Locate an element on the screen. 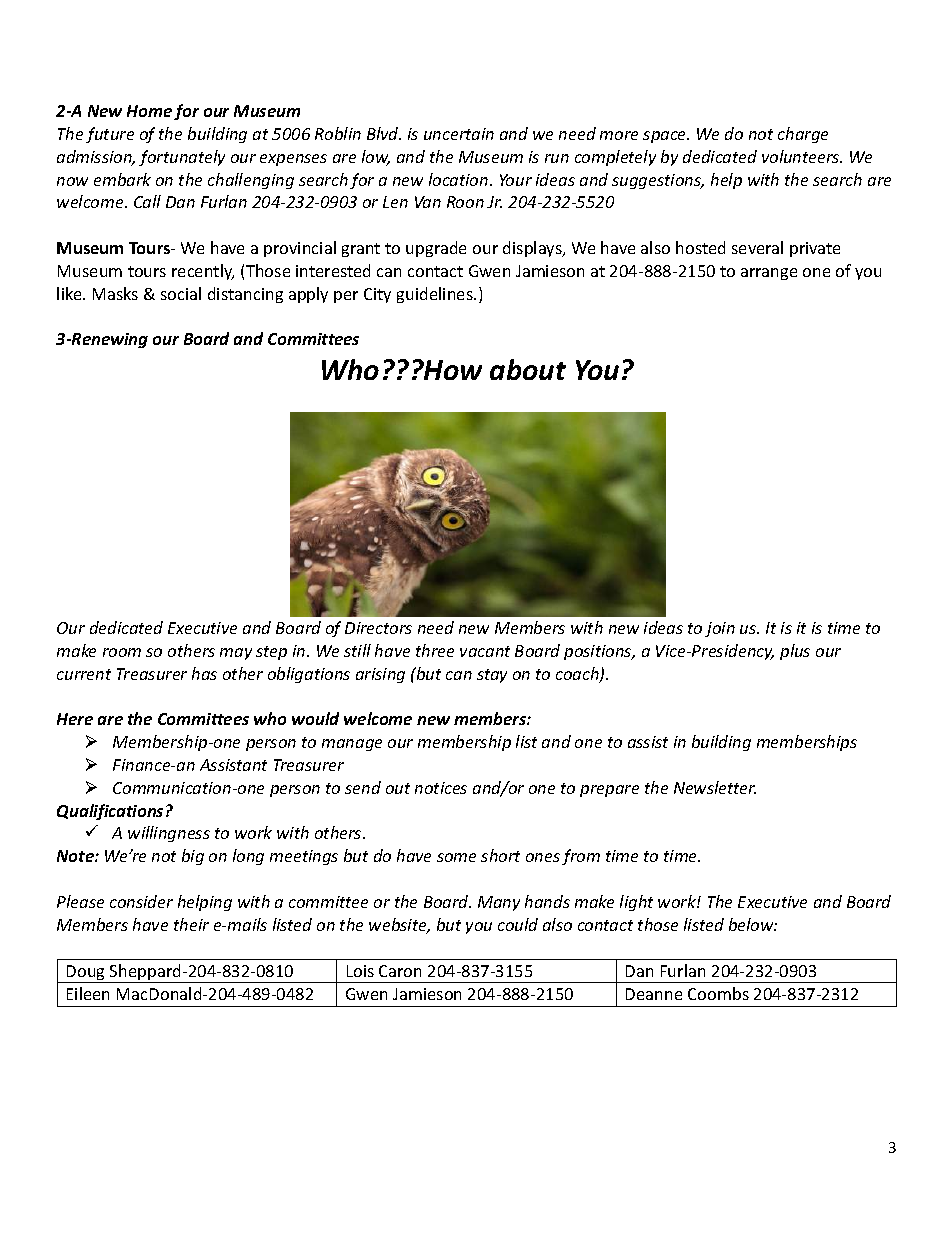 This screenshot has height=1233, width=952. Directors is located at coordinates (378, 628).
